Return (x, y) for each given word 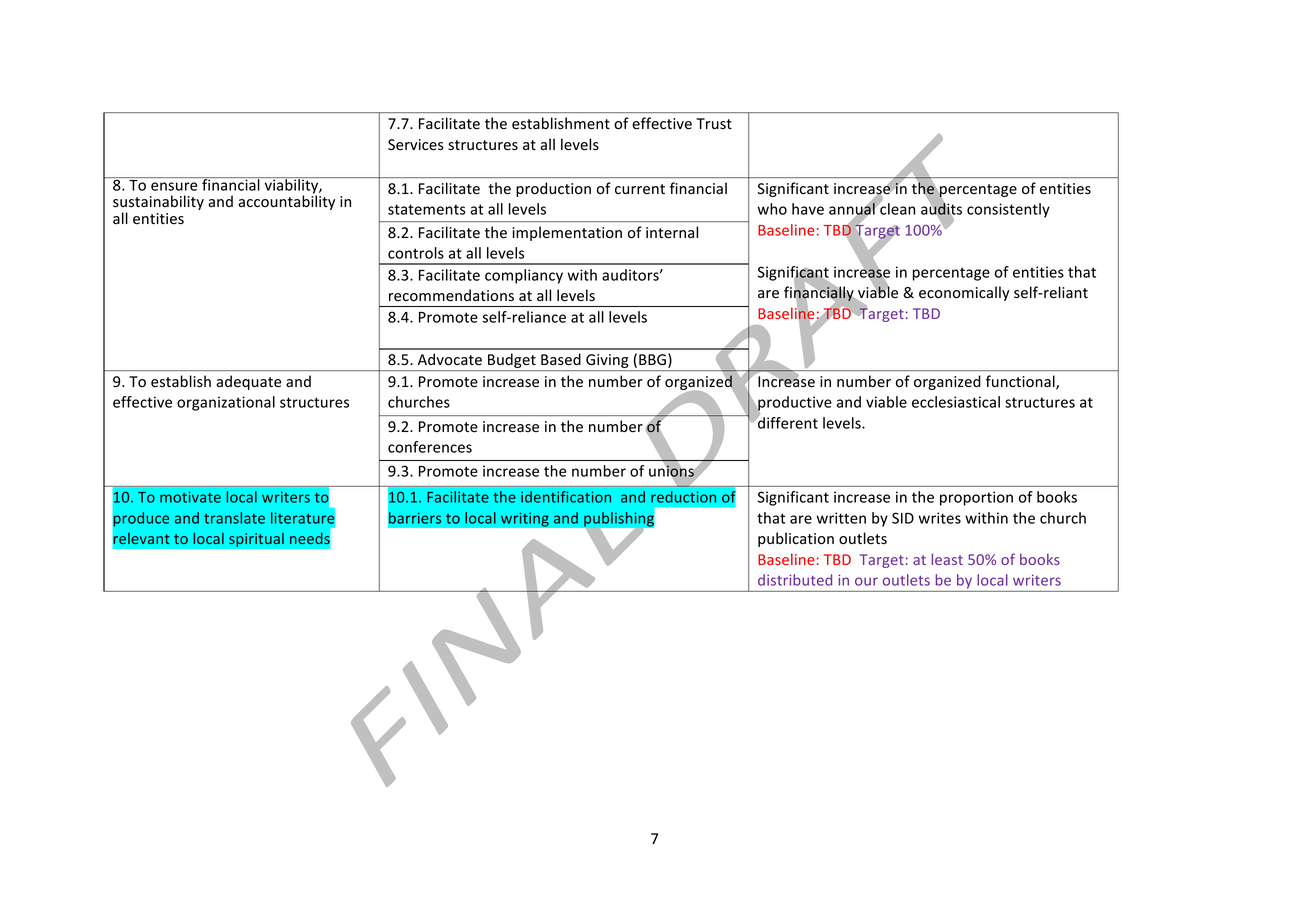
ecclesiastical (956, 402)
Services (416, 145)
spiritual (256, 540)
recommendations (451, 295)
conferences (430, 447)
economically (964, 293)
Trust (714, 124)
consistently (1008, 210)
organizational (226, 403)
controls (416, 253)
